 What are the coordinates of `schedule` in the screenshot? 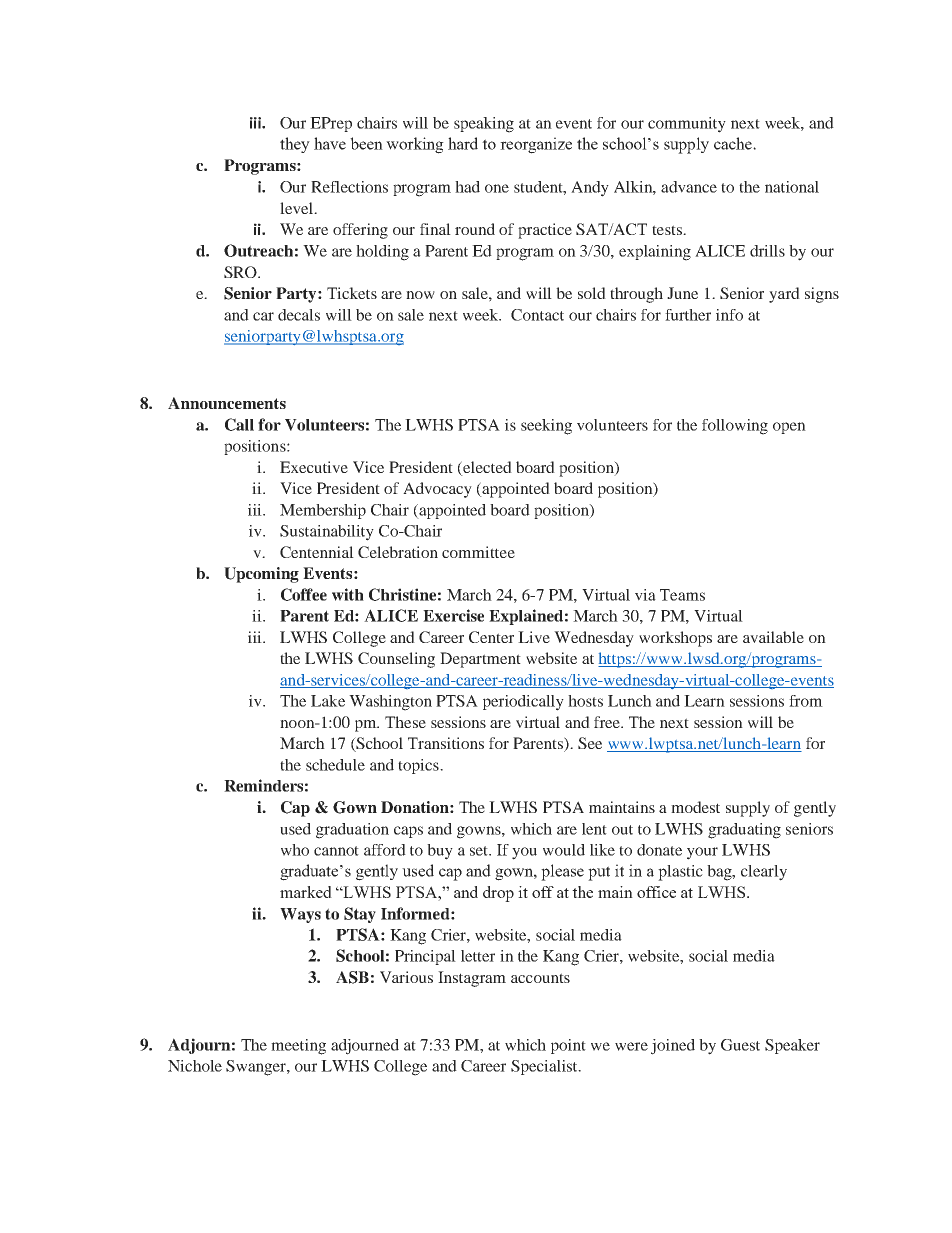 It's located at (335, 765).
